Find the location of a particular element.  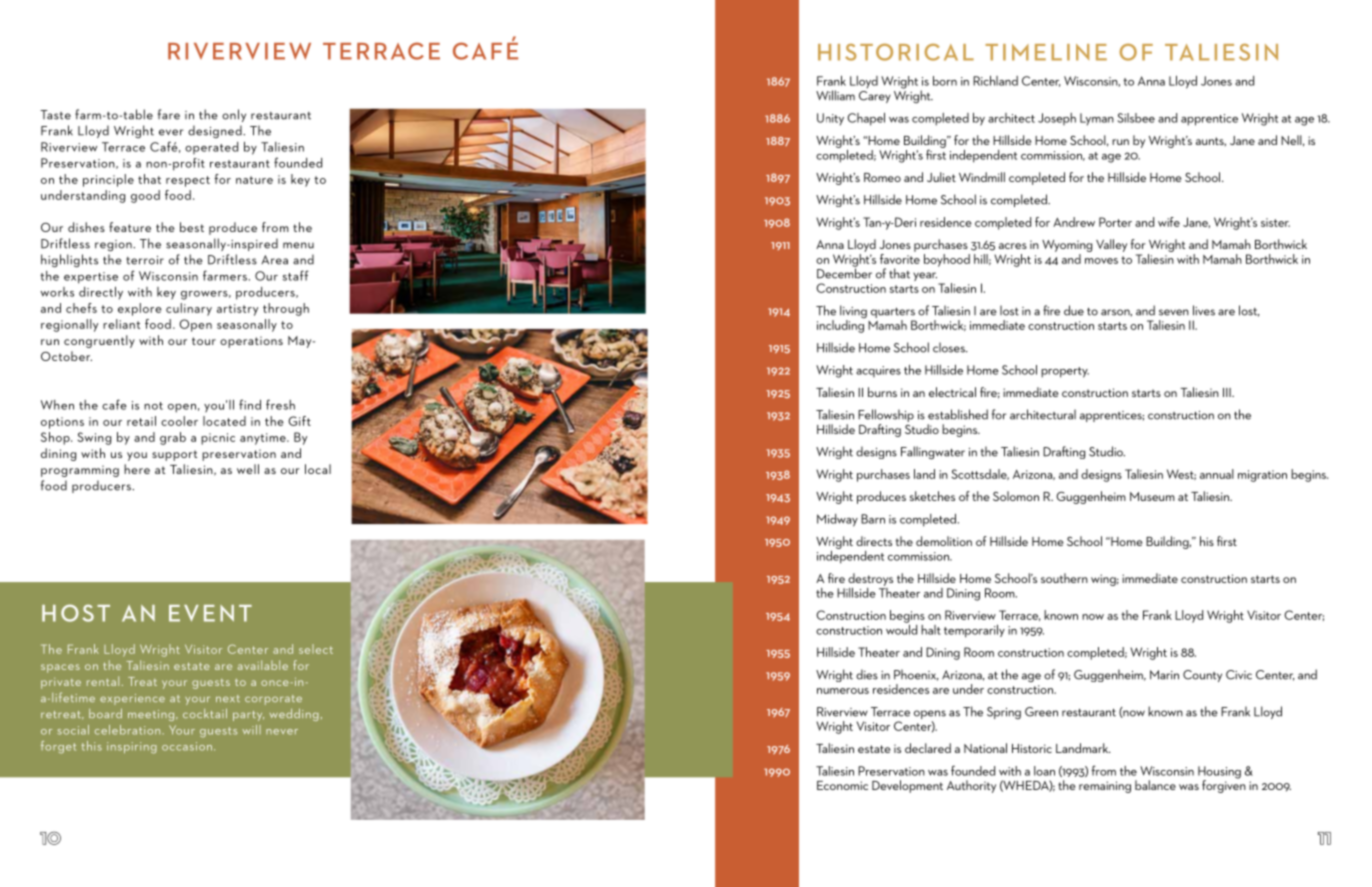

Economic is located at coordinates (842, 785).
